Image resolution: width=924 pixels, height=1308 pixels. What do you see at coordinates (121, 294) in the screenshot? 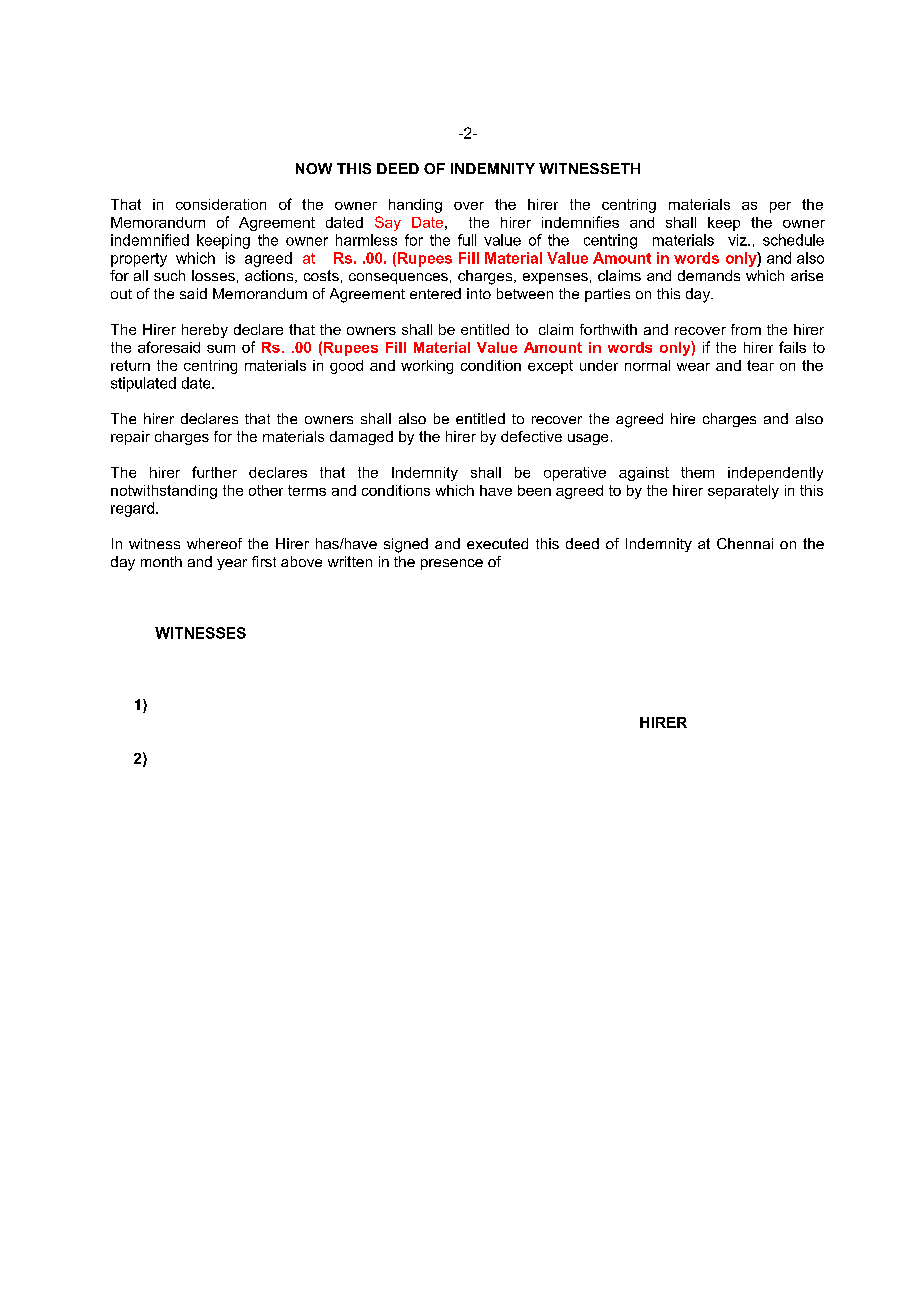
I see `out` at bounding box center [121, 294].
